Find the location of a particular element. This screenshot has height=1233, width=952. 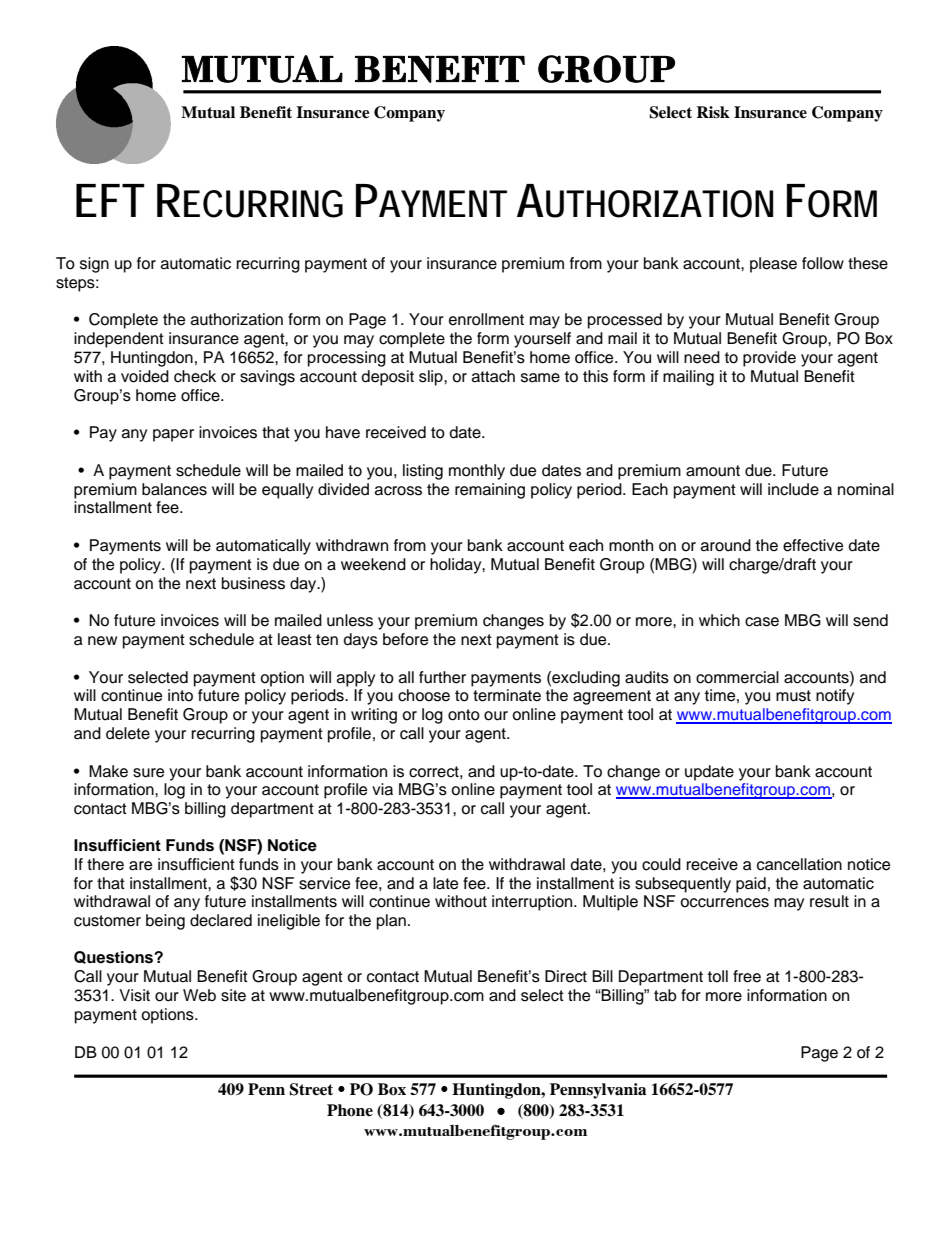

EFT is located at coordinates (110, 200).
